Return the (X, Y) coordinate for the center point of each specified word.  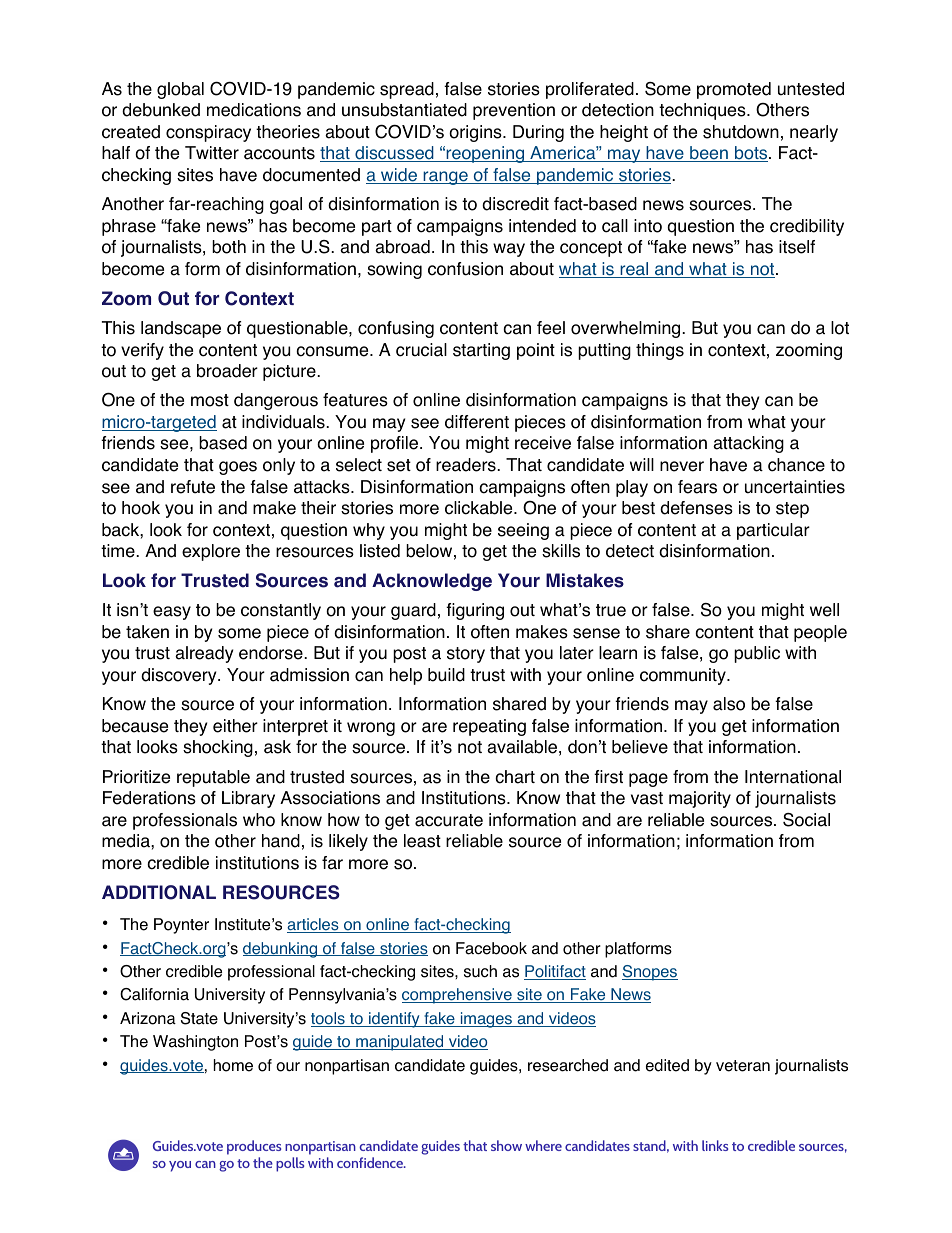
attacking (748, 444)
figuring (475, 611)
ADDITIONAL (159, 892)
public (757, 654)
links (715, 1145)
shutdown (741, 132)
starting (481, 351)
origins (476, 133)
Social (806, 820)
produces (254, 1147)
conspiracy (208, 133)
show (506, 1145)
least (422, 841)
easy (172, 613)
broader (227, 371)
